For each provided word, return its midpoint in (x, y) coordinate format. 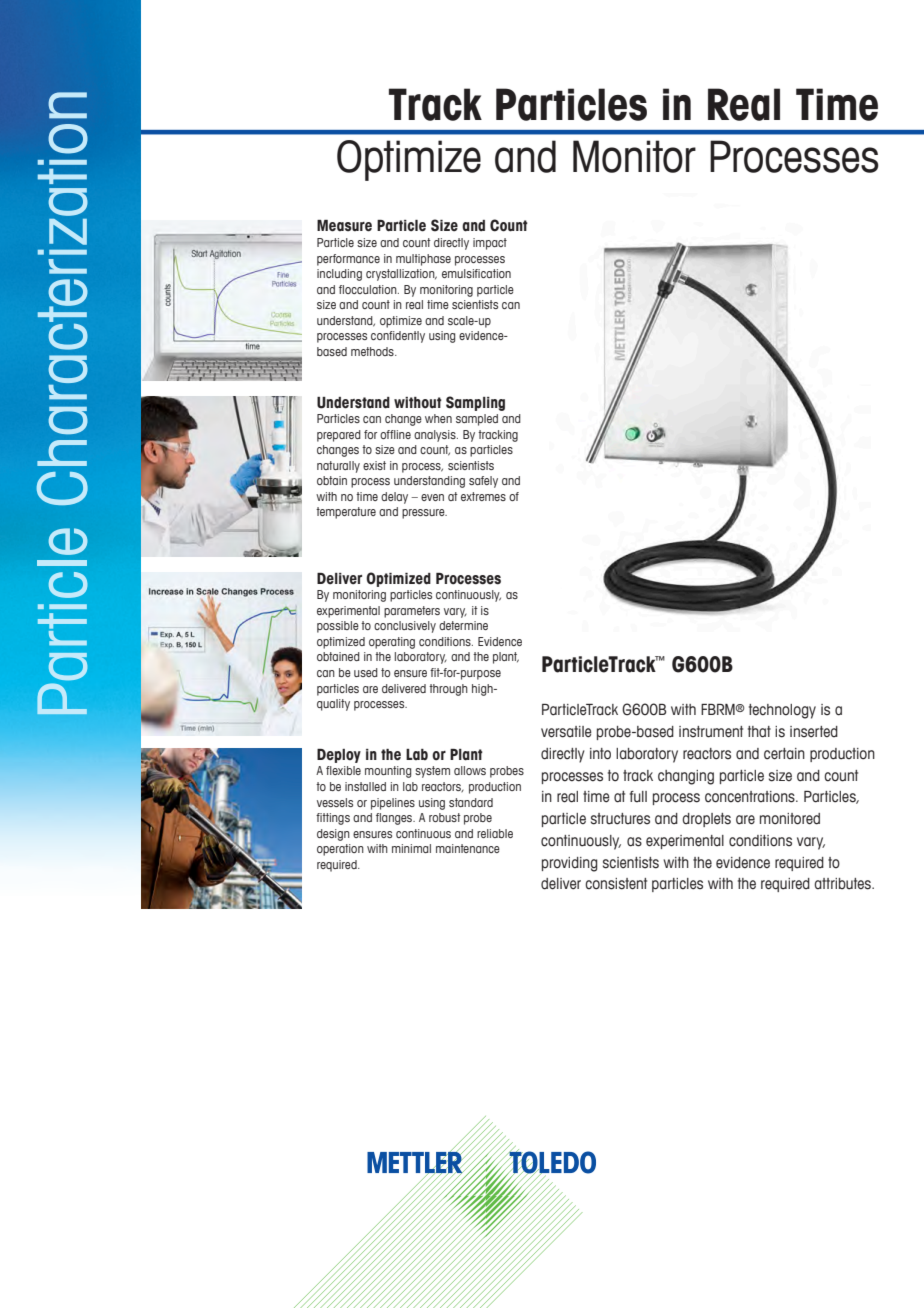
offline (395, 434)
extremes (483, 496)
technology (782, 711)
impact (490, 244)
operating (392, 643)
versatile (566, 732)
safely (483, 482)
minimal (411, 848)
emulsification (476, 273)
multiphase (423, 260)
